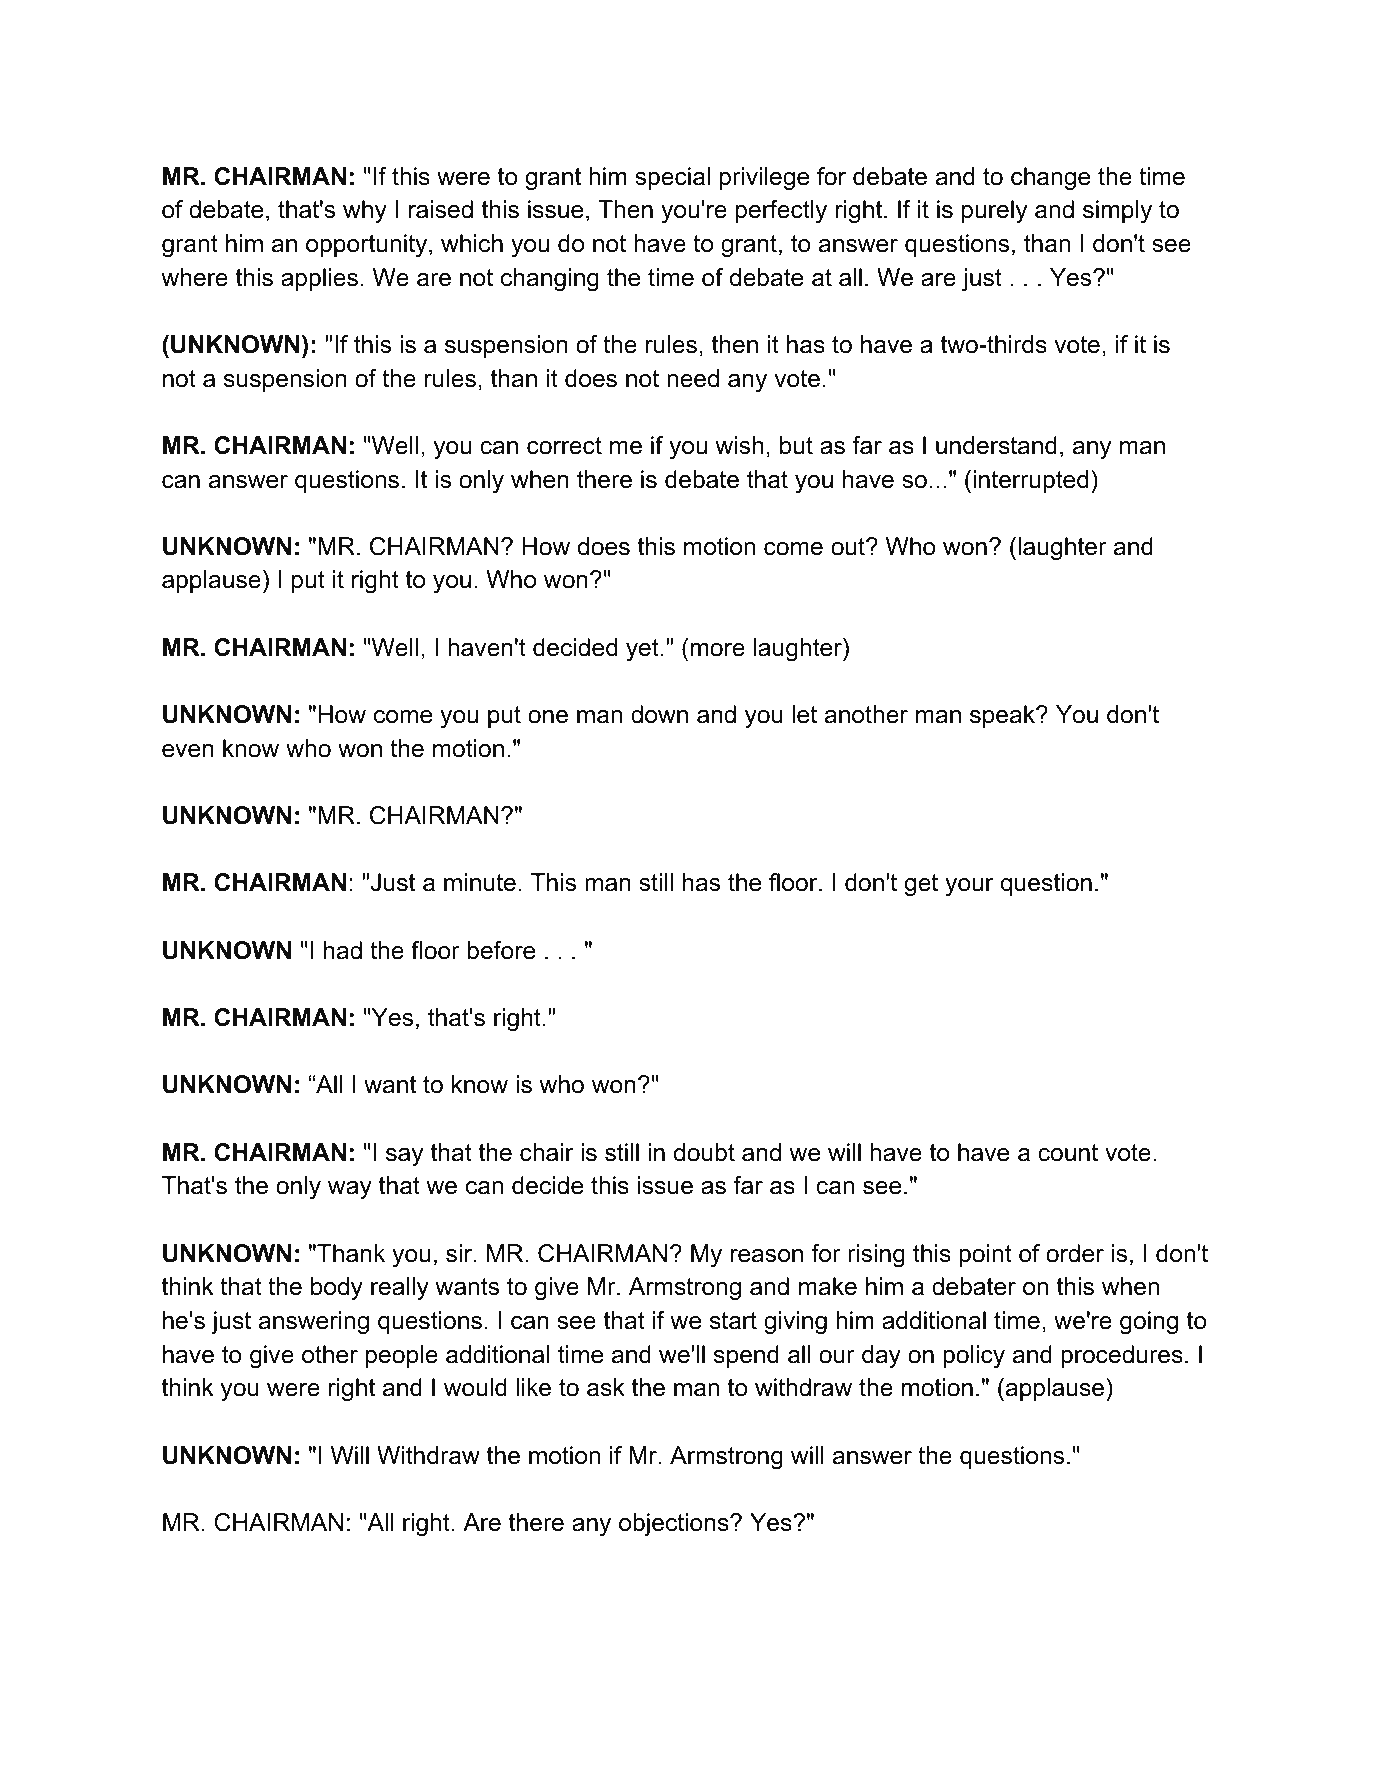  I want to click on purely, so click(994, 211).
